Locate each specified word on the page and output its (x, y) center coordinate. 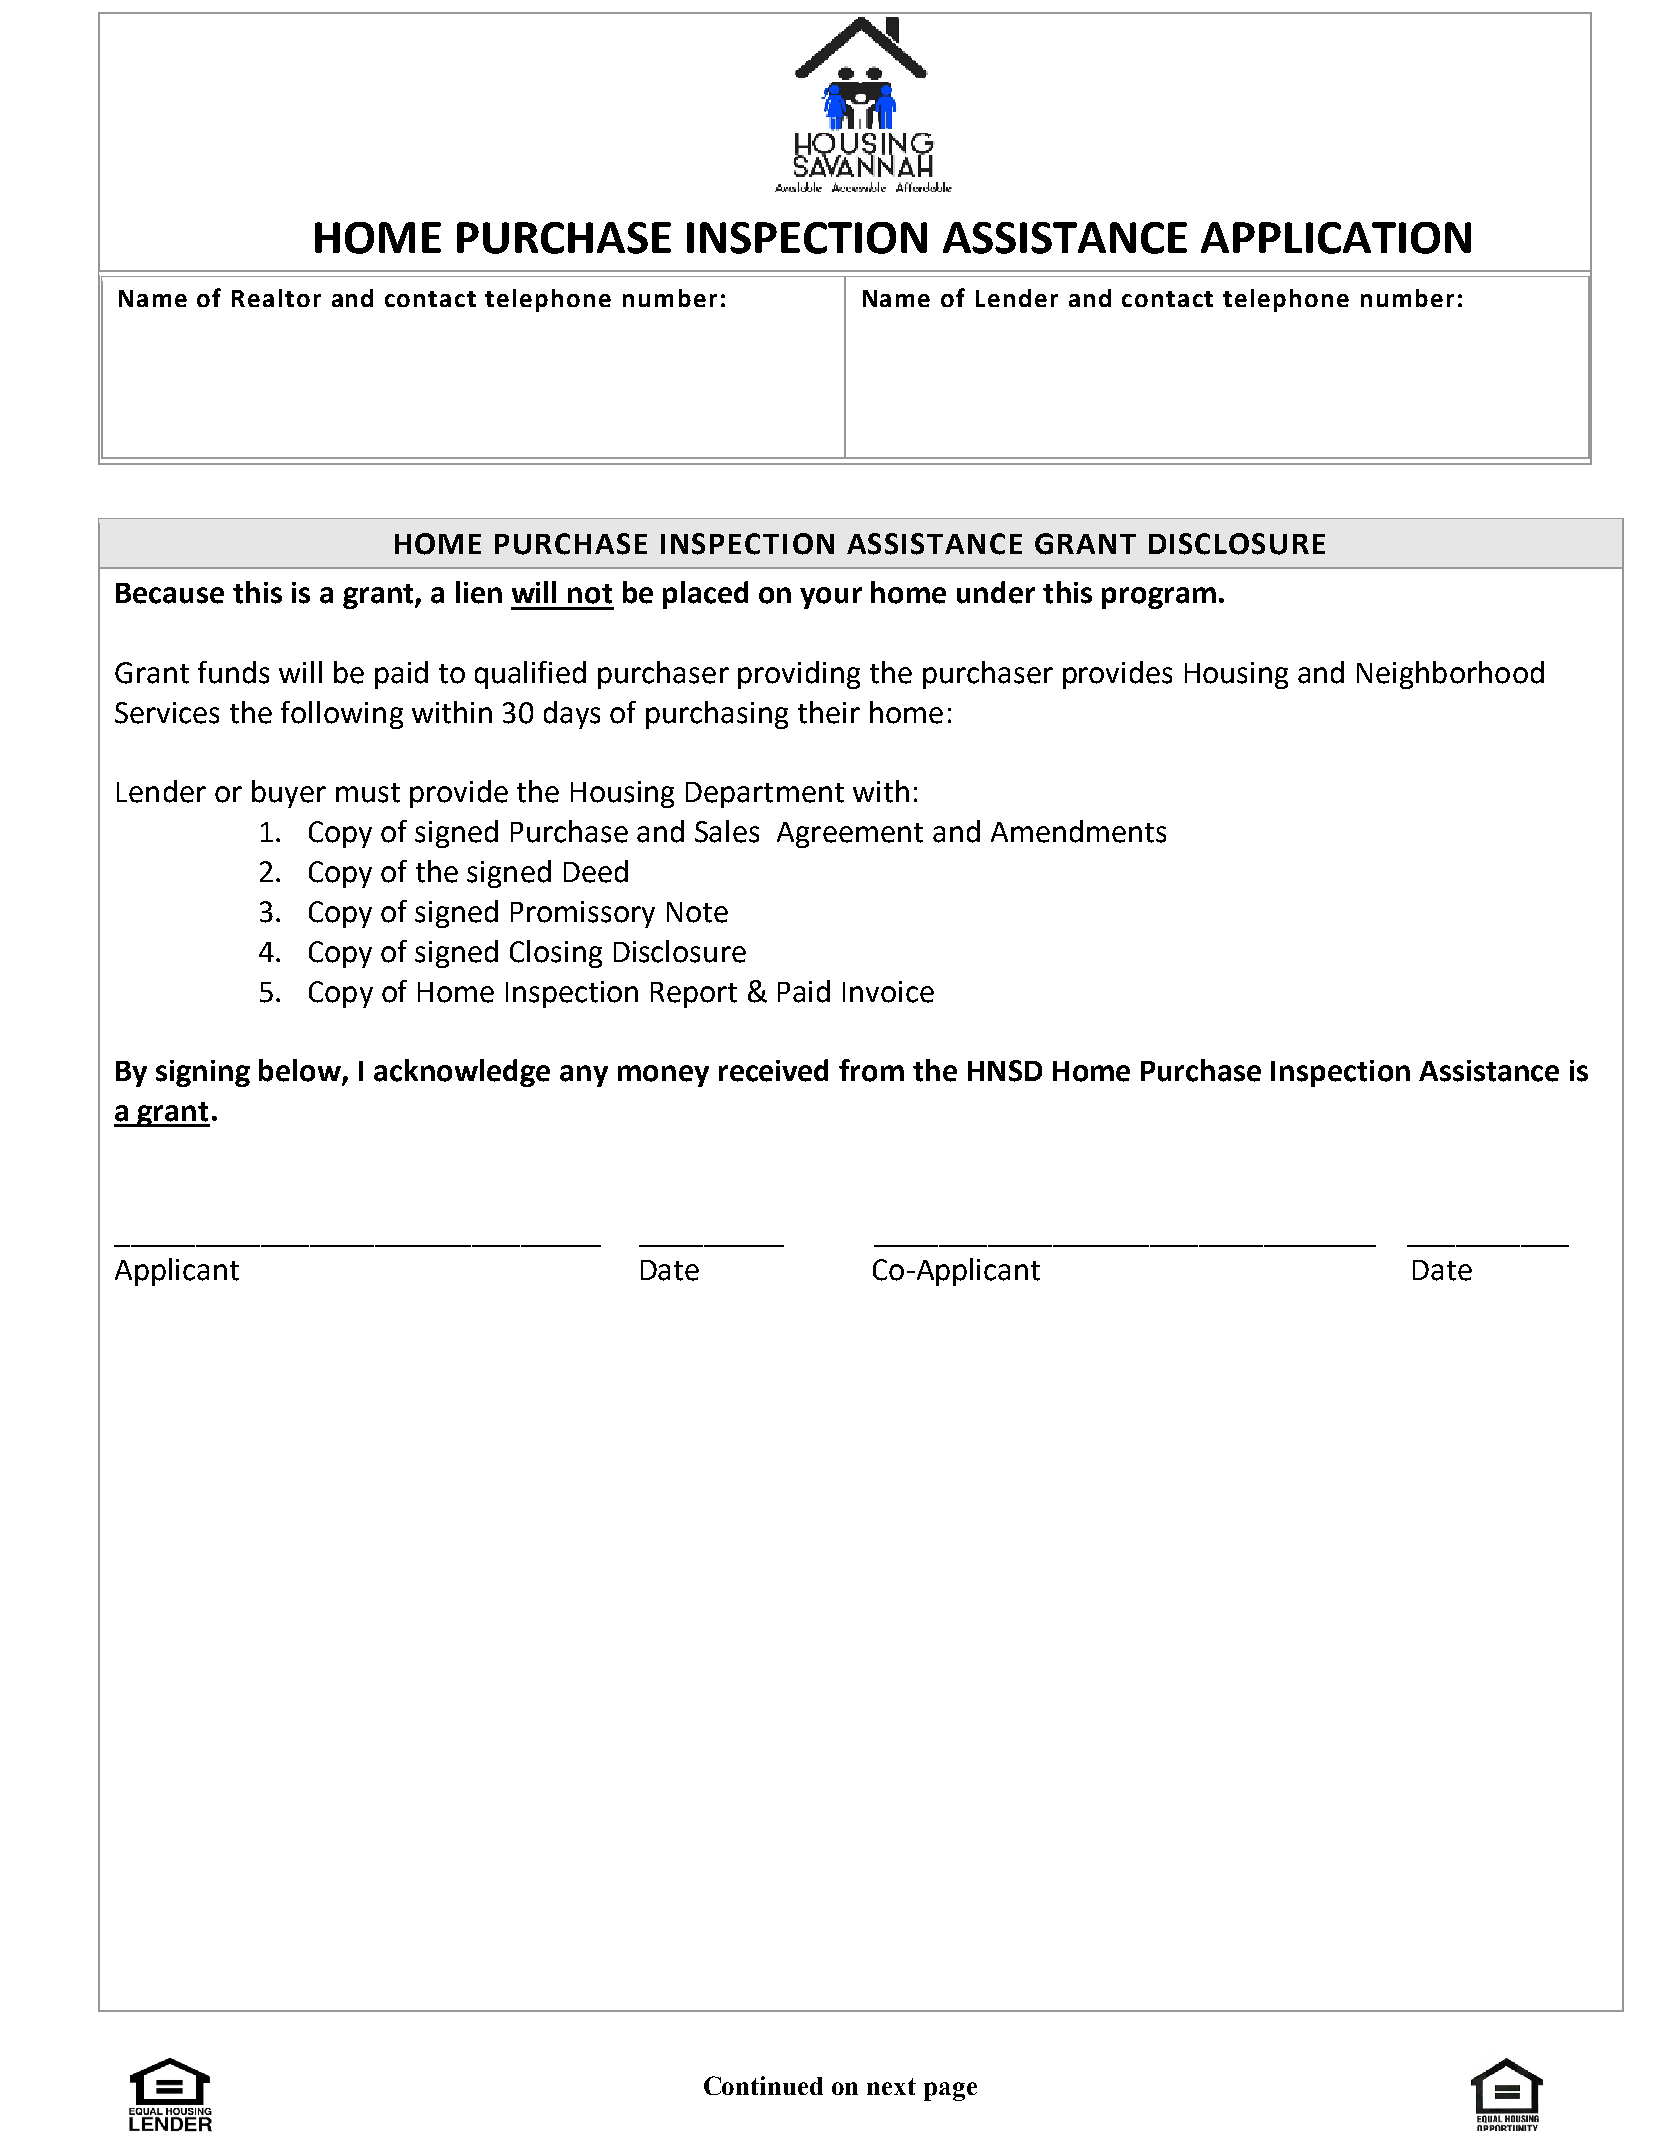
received (773, 1070)
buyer (289, 794)
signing (203, 1073)
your (831, 598)
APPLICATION (1336, 238)
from (871, 1070)
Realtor (276, 298)
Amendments (1078, 831)
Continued (763, 2085)
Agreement (850, 835)
